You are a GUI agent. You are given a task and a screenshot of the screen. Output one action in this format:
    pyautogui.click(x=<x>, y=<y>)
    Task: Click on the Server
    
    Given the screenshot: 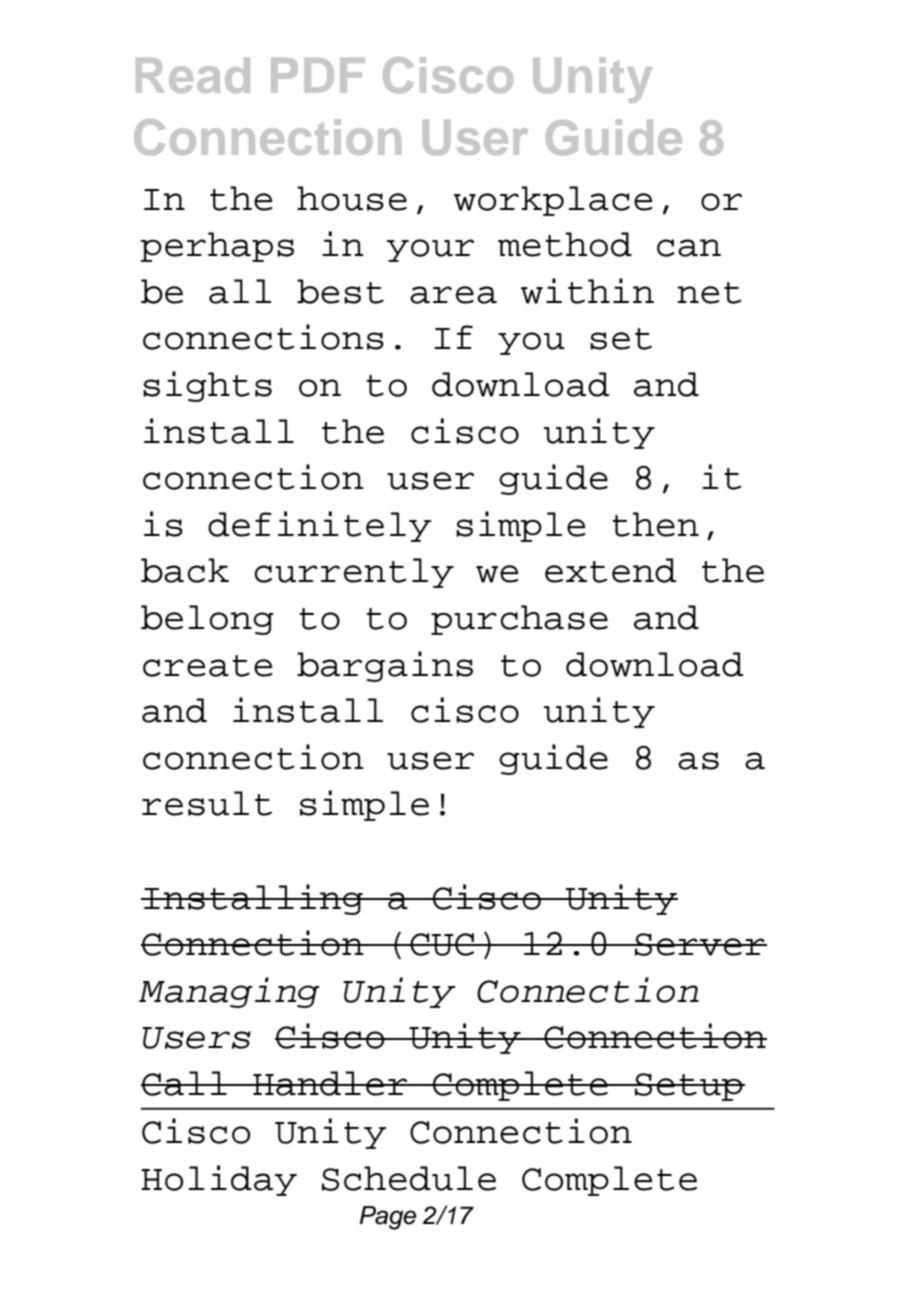 What is the action you would take?
    pyautogui.click(x=700, y=944)
